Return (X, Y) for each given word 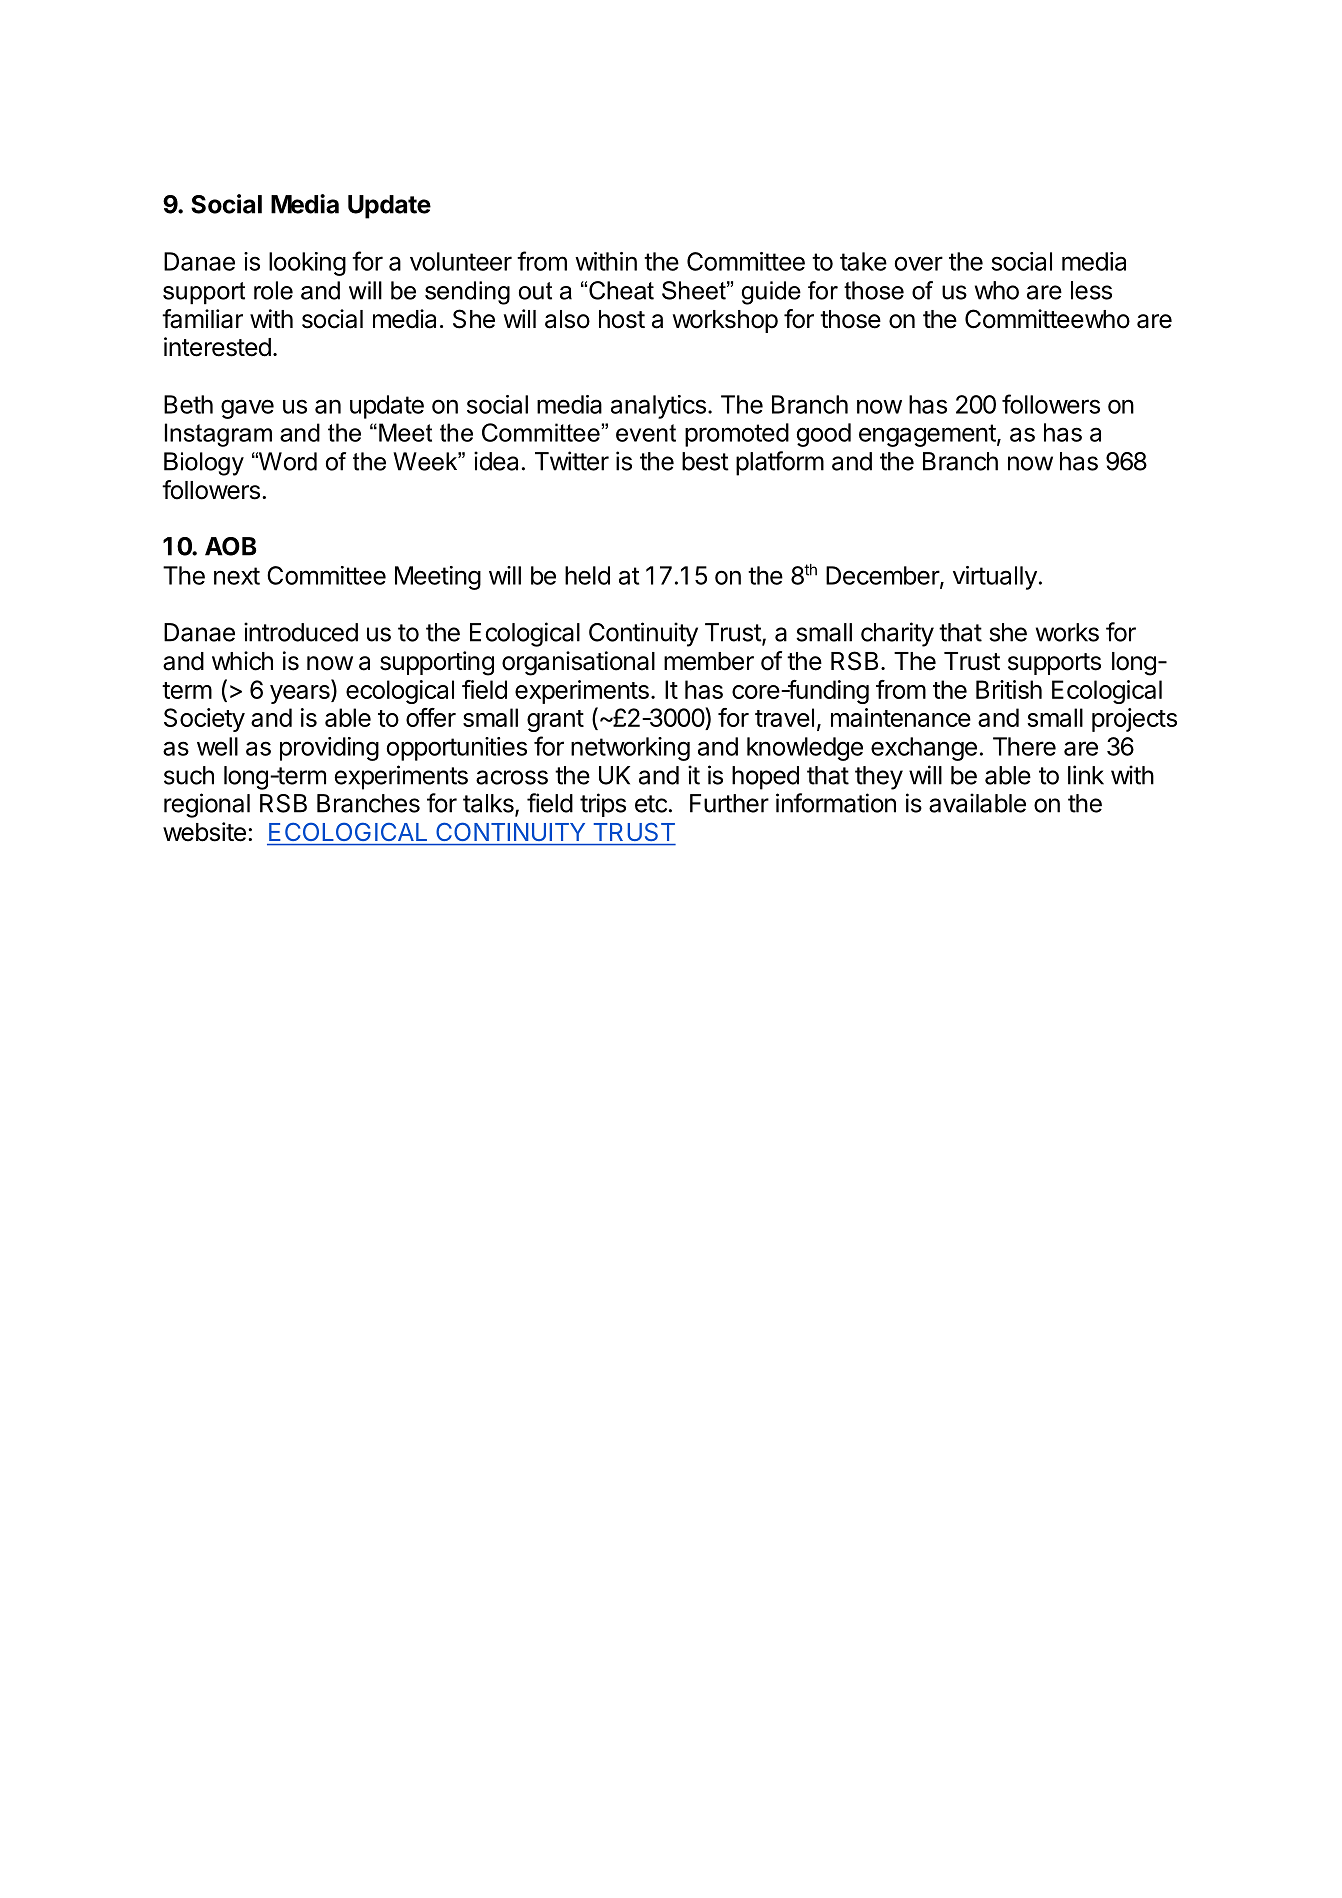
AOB (231, 546)
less (1091, 290)
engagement (927, 435)
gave (247, 409)
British (1009, 689)
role (273, 290)
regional (207, 805)
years (301, 694)
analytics (658, 407)
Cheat (621, 290)
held (587, 575)
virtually (995, 578)
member (709, 661)
